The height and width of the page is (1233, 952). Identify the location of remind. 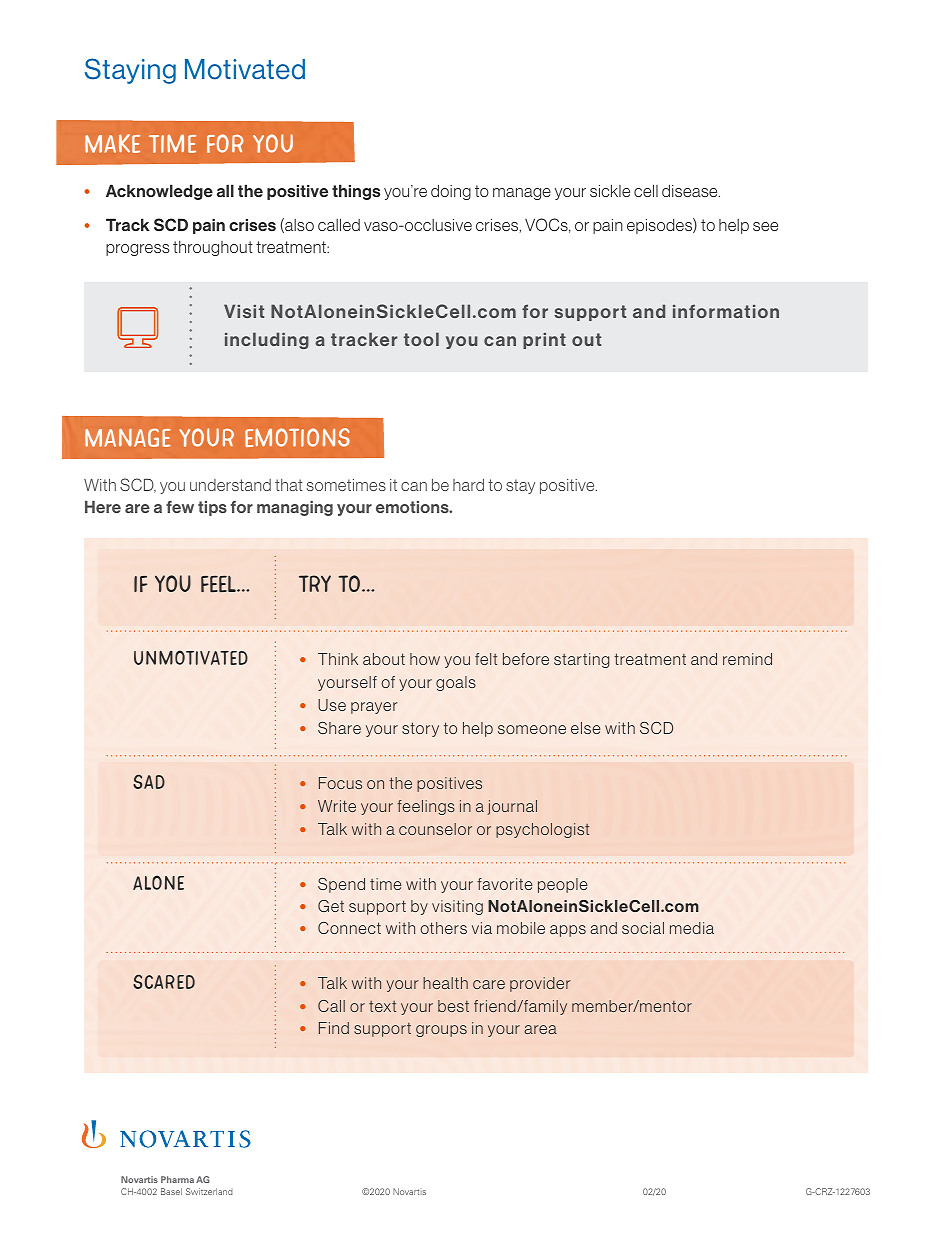
(747, 659).
